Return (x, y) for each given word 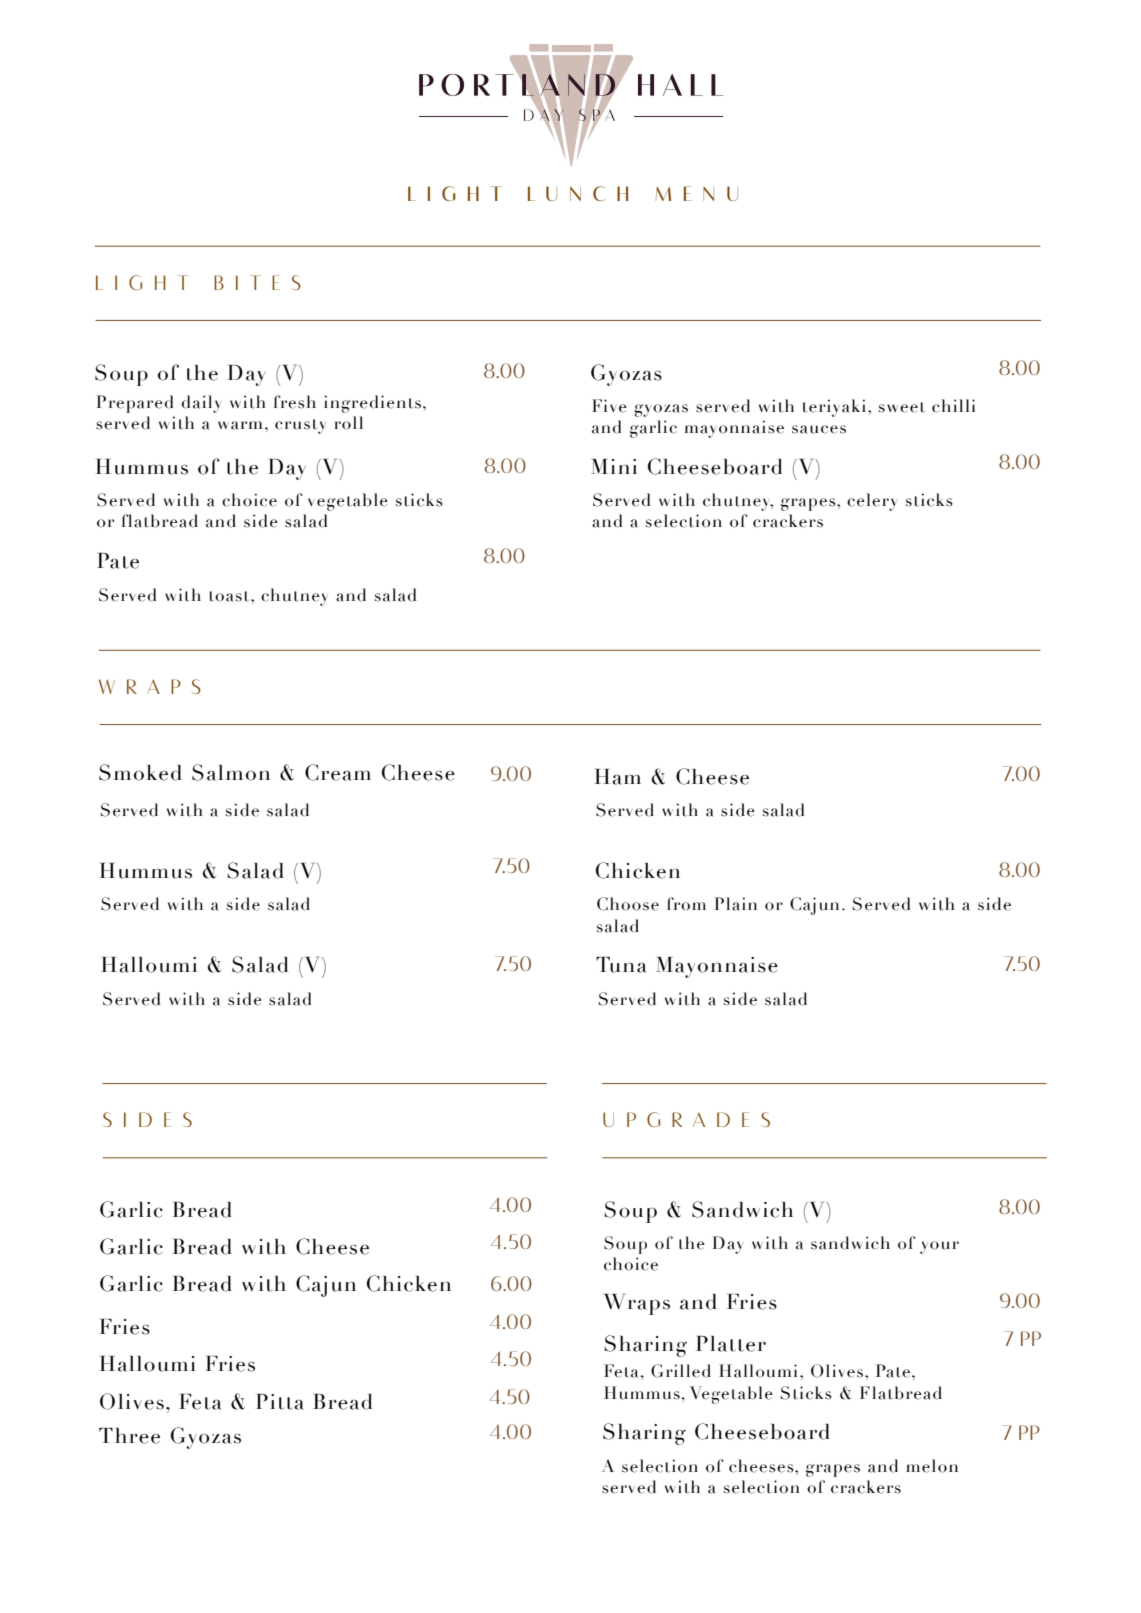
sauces (819, 429)
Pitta (279, 1402)
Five (609, 406)
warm (240, 425)
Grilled (681, 1371)
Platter (731, 1344)
